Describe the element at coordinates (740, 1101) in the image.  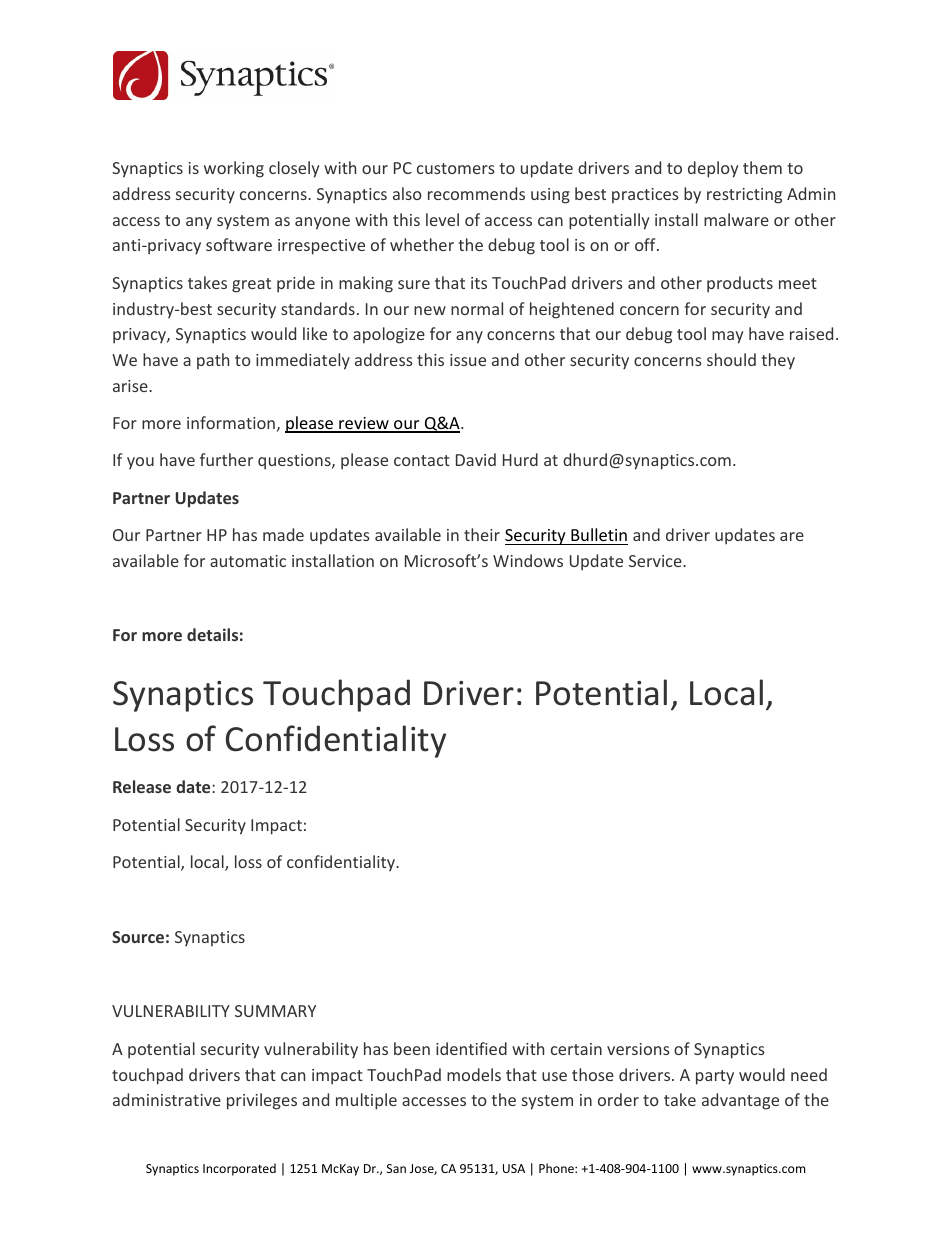
I see `advantage` at that location.
